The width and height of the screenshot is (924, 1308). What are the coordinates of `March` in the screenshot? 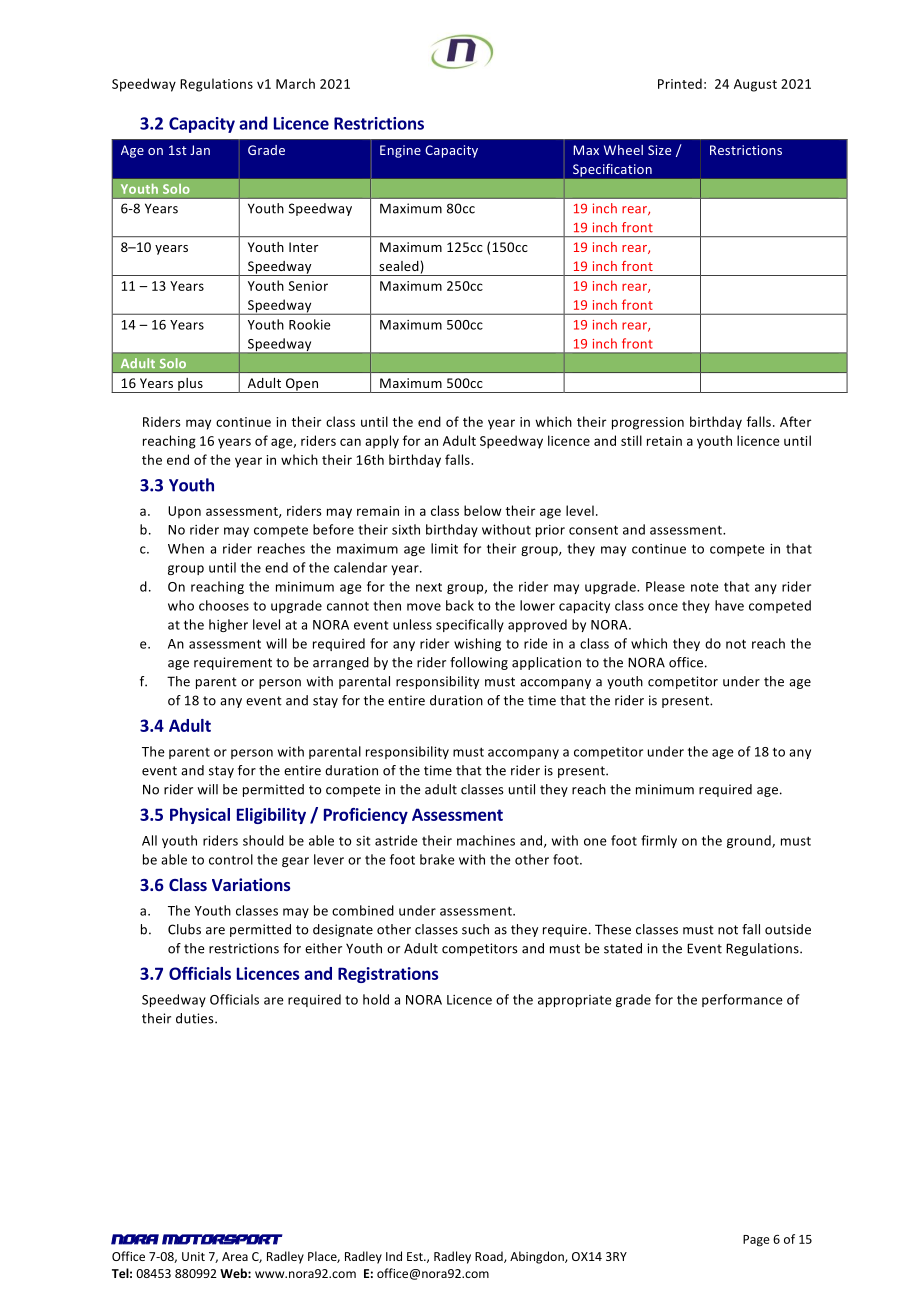 It's located at (295, 83).
